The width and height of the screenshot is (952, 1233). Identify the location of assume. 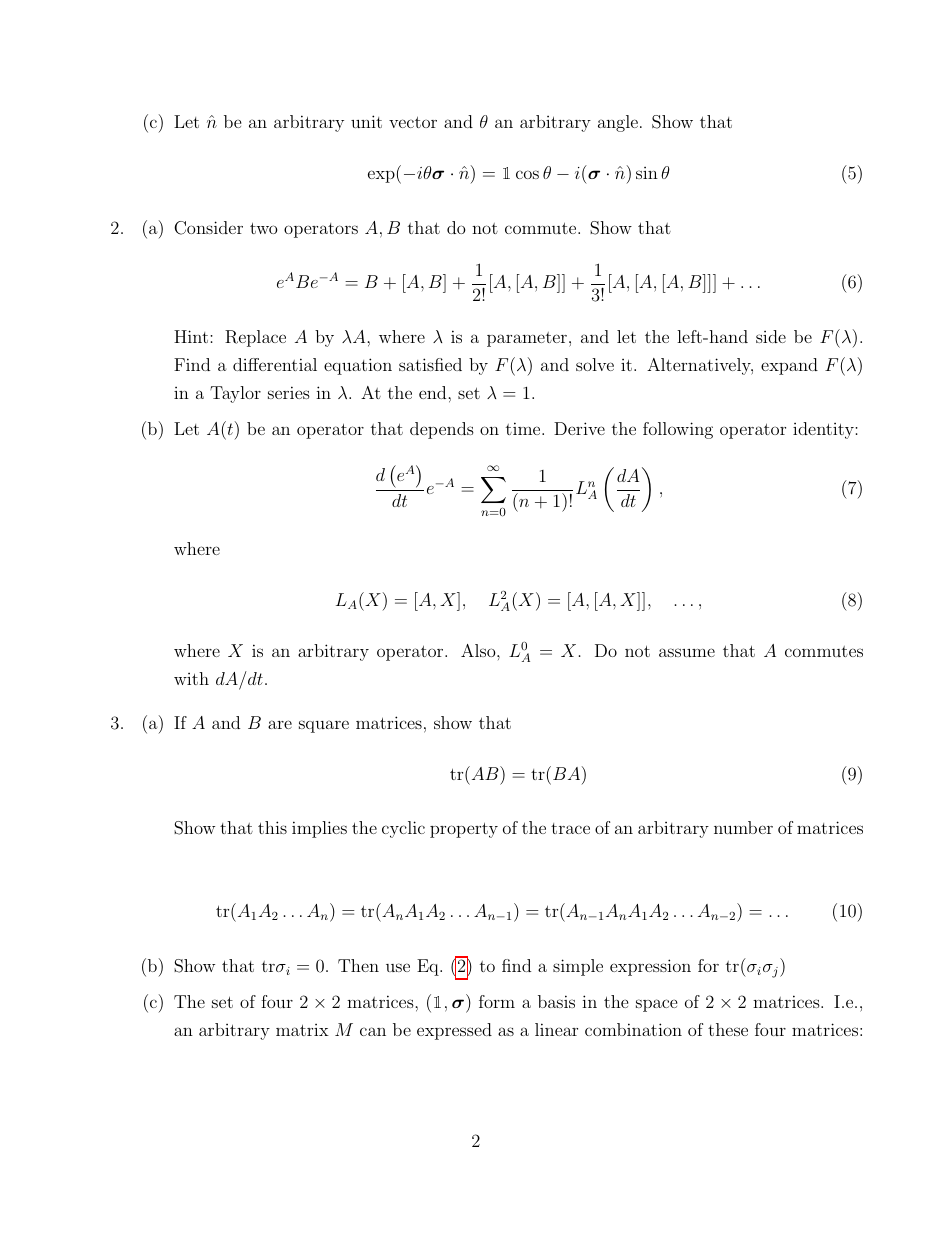
(687, 652).
